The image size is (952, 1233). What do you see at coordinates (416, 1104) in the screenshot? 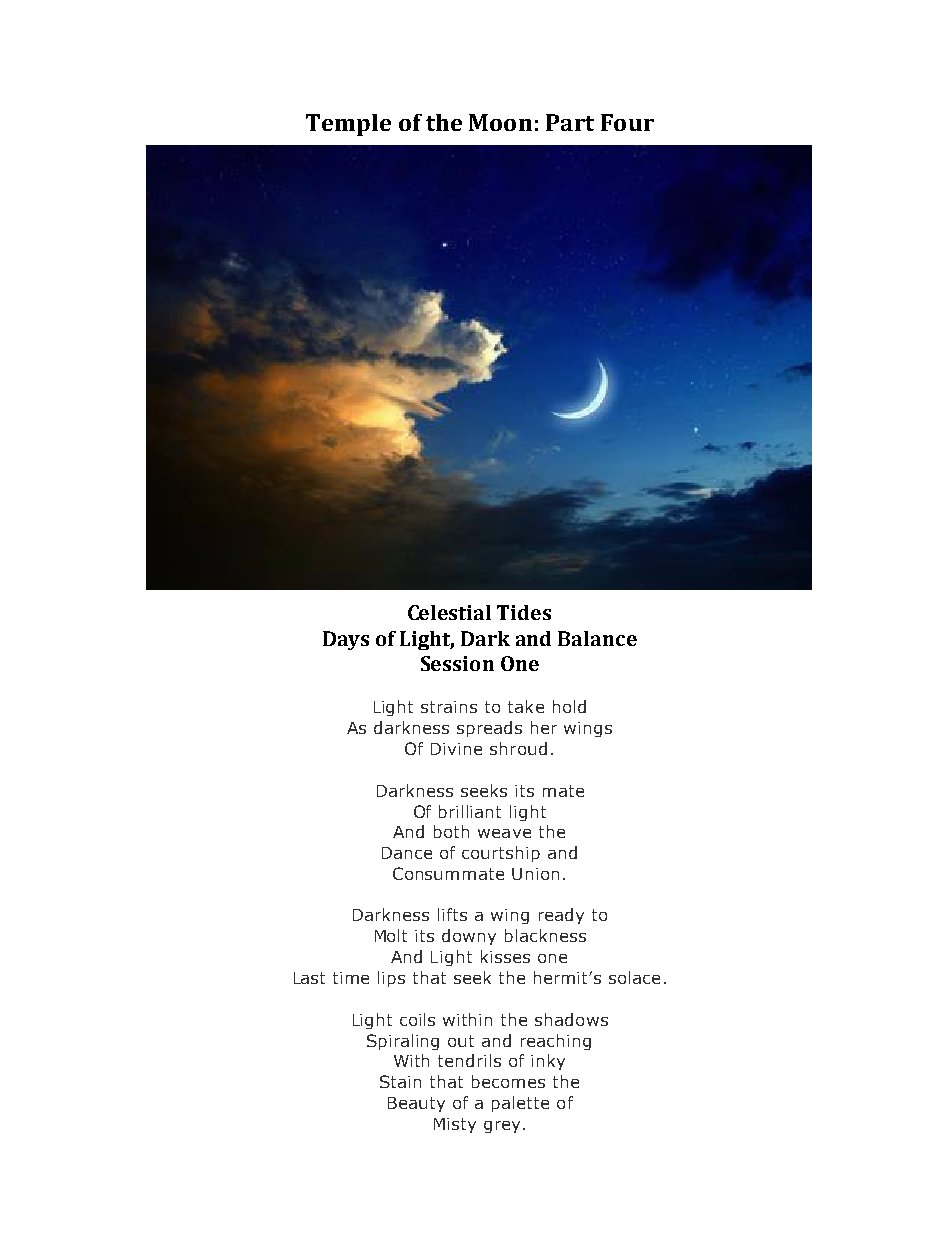
I see `Beauty` at bounding box center [416, 1104].
